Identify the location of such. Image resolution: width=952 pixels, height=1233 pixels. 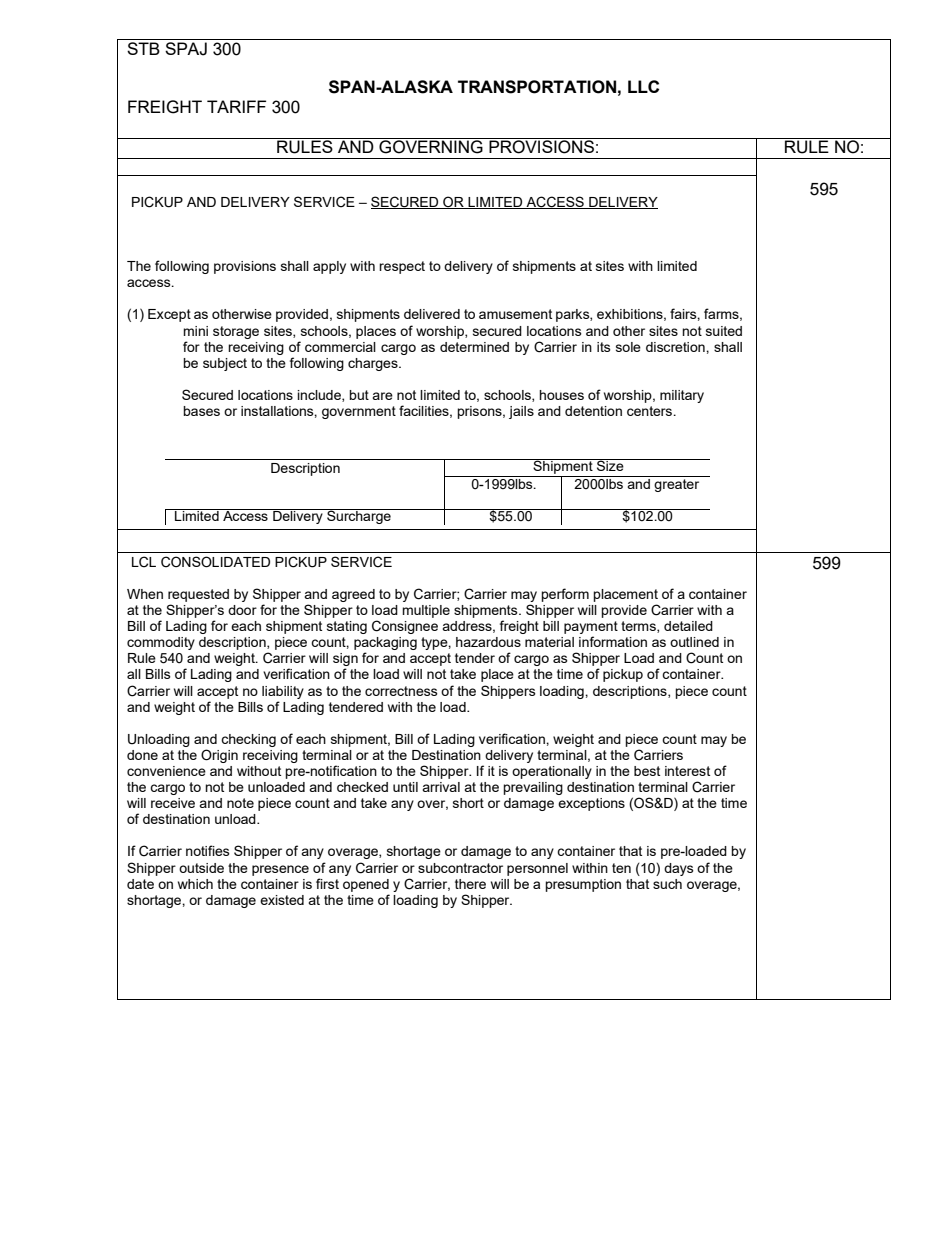
(667, 884).
